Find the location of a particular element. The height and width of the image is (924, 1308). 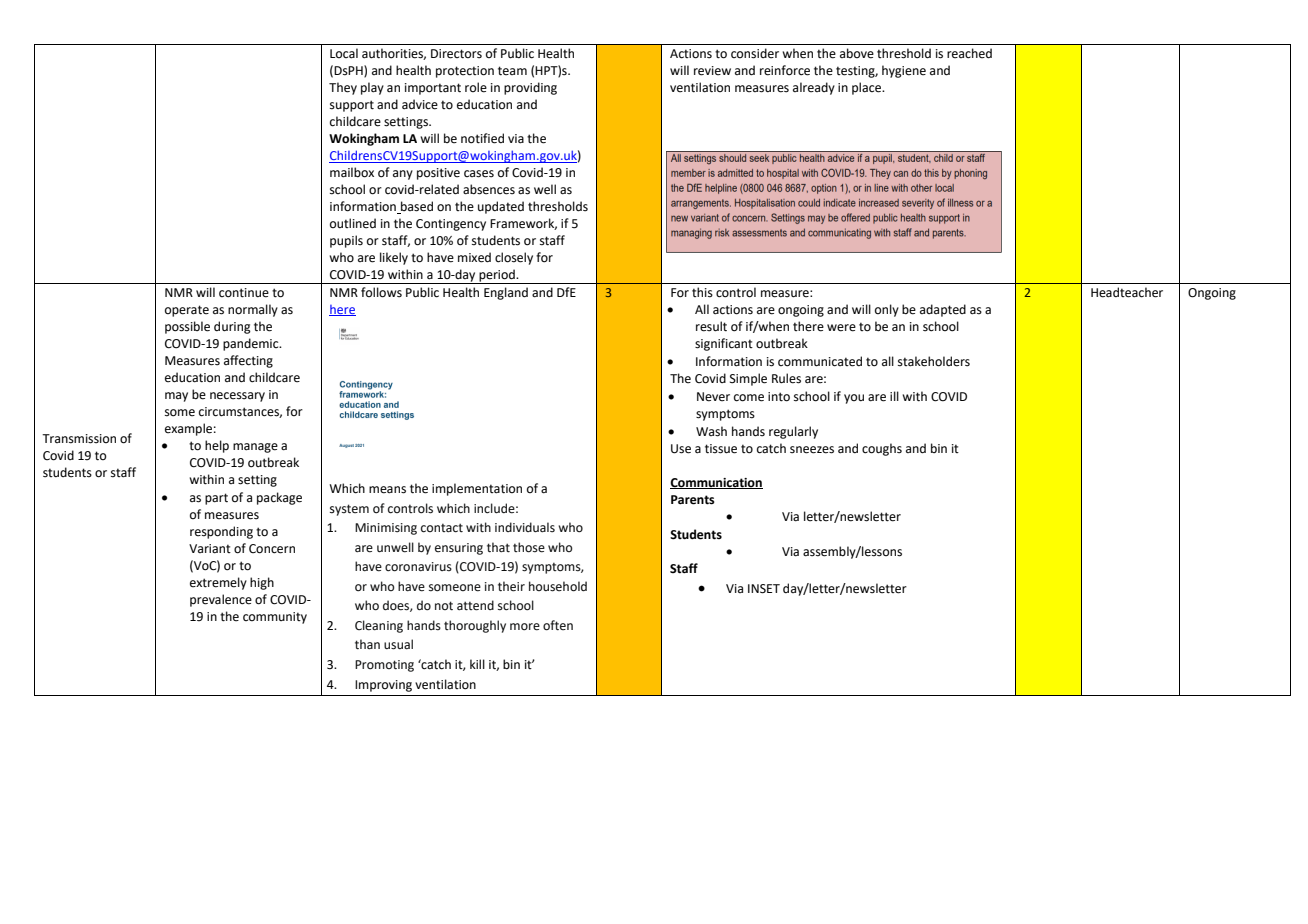

individuals is located at coordinates (525, 527).
